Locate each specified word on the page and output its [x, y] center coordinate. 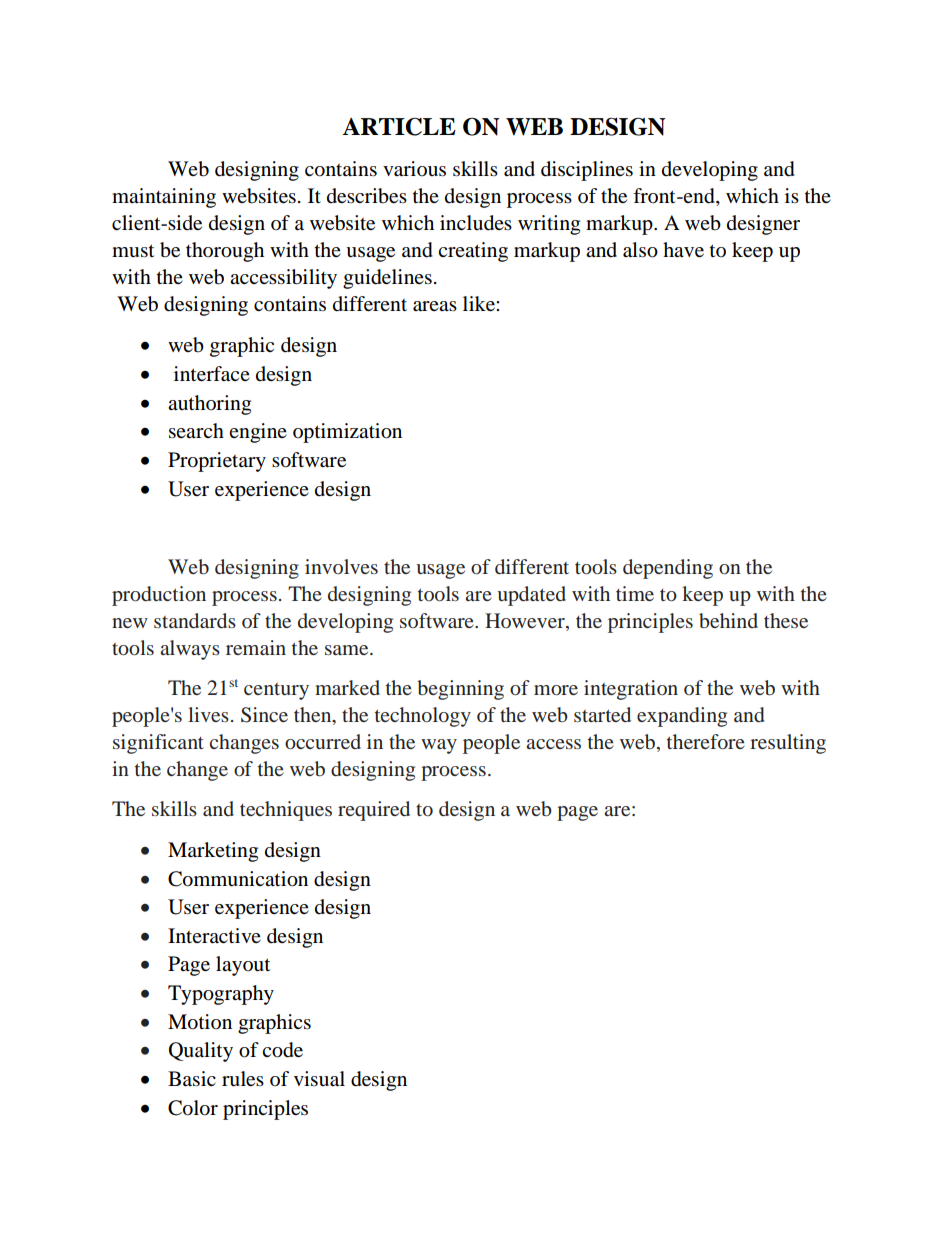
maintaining [164, 198]
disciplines [587, 171]
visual [319, 1079]
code [282, 1050]
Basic [192, 1079]
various [414, 169]
